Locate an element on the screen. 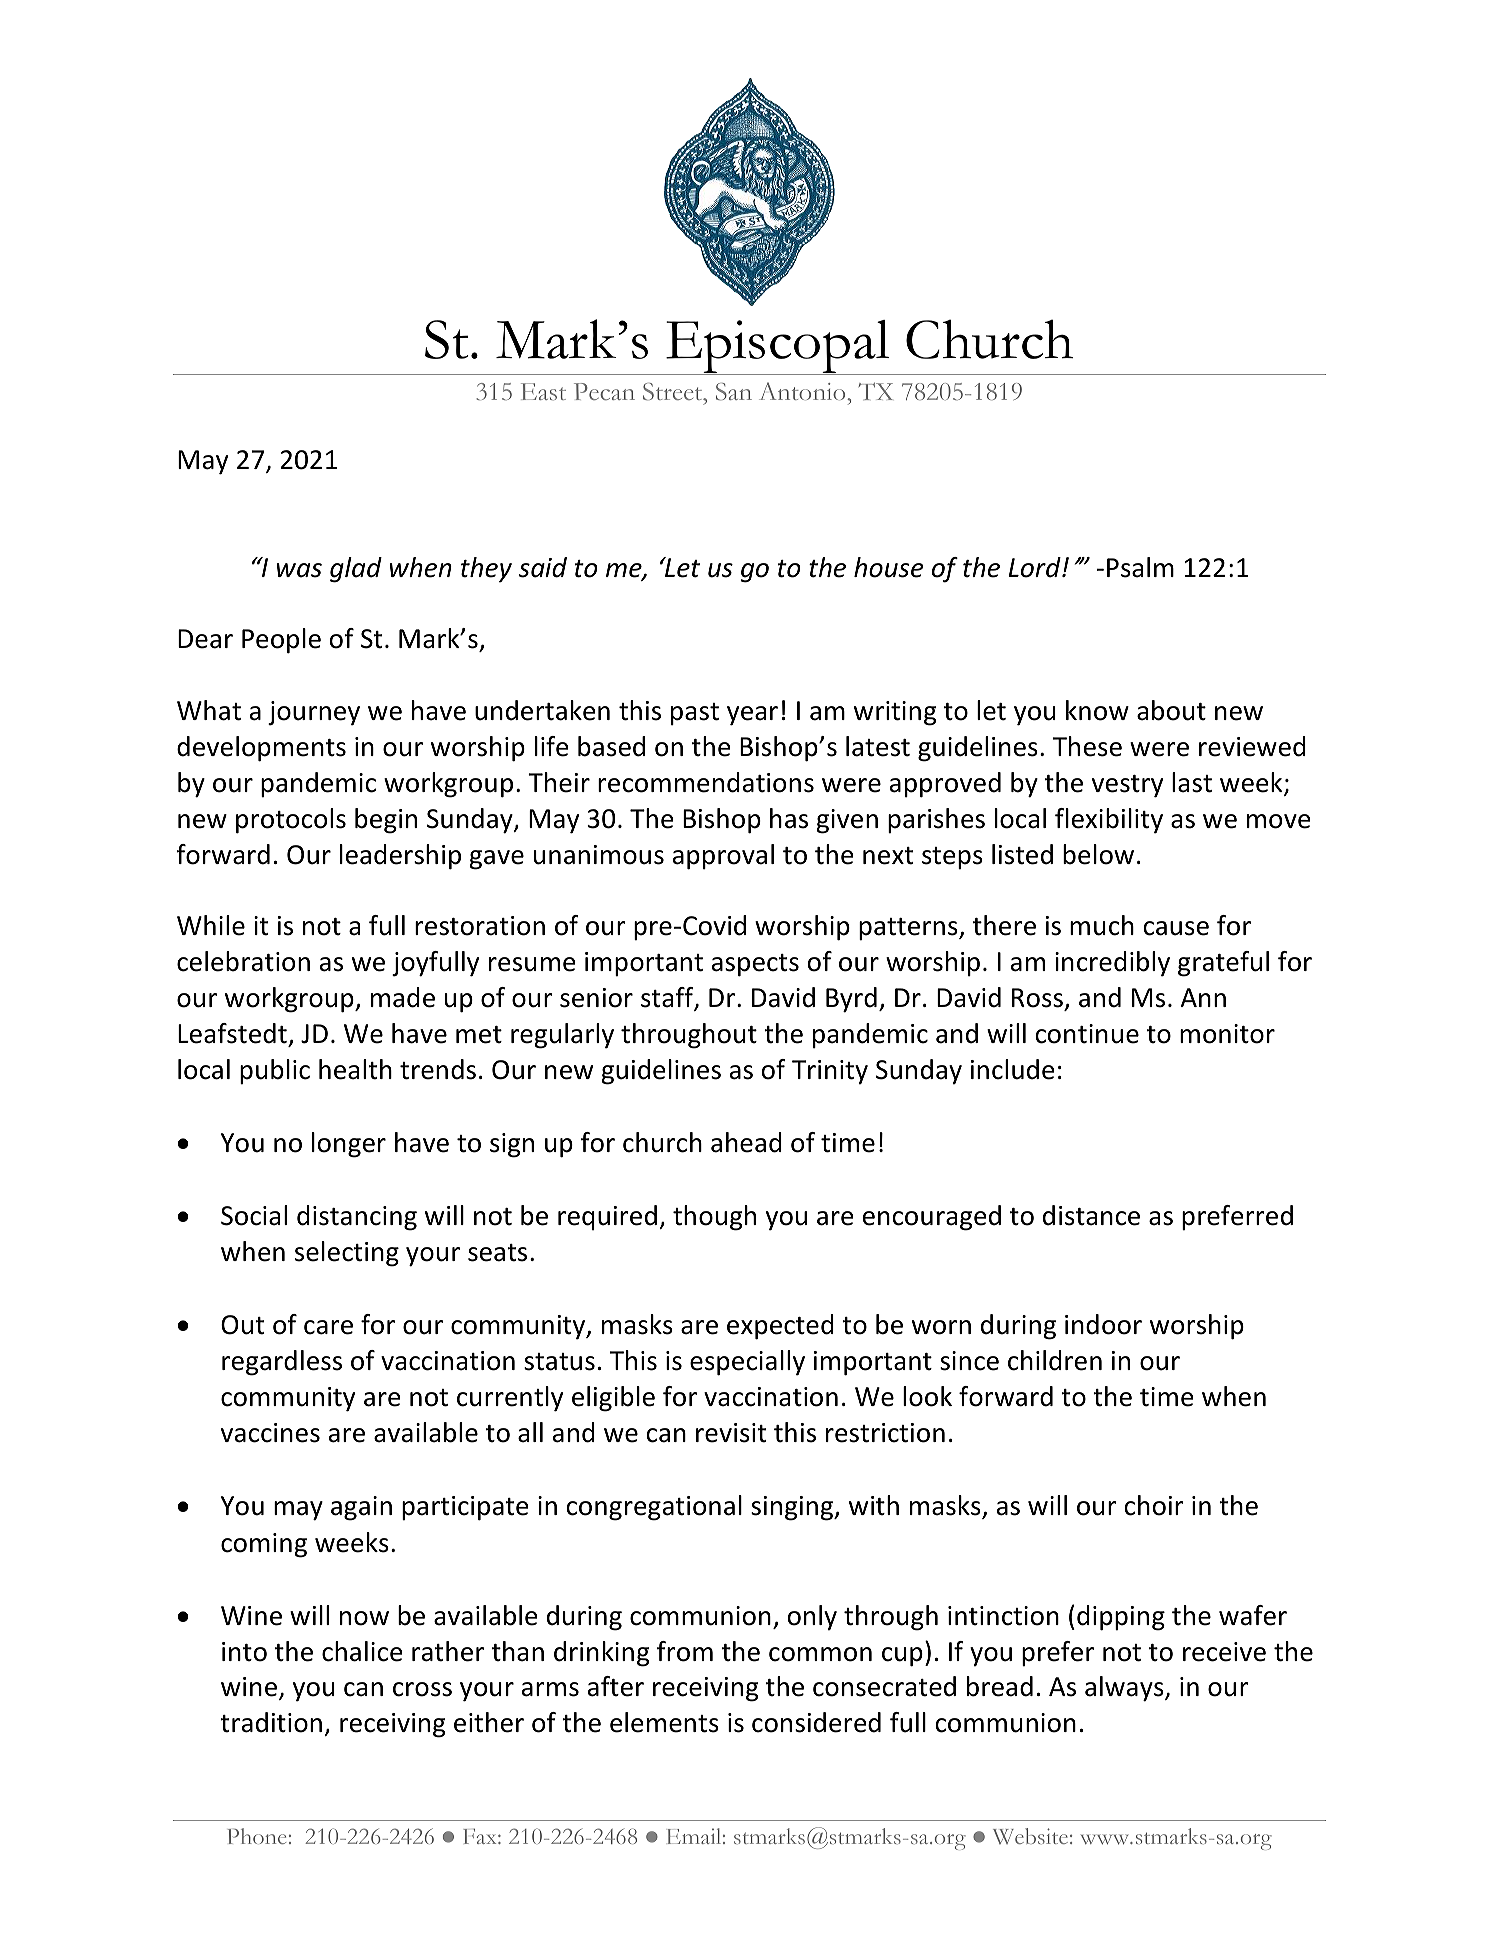  Phone is located at coordinates (256, 1836).
